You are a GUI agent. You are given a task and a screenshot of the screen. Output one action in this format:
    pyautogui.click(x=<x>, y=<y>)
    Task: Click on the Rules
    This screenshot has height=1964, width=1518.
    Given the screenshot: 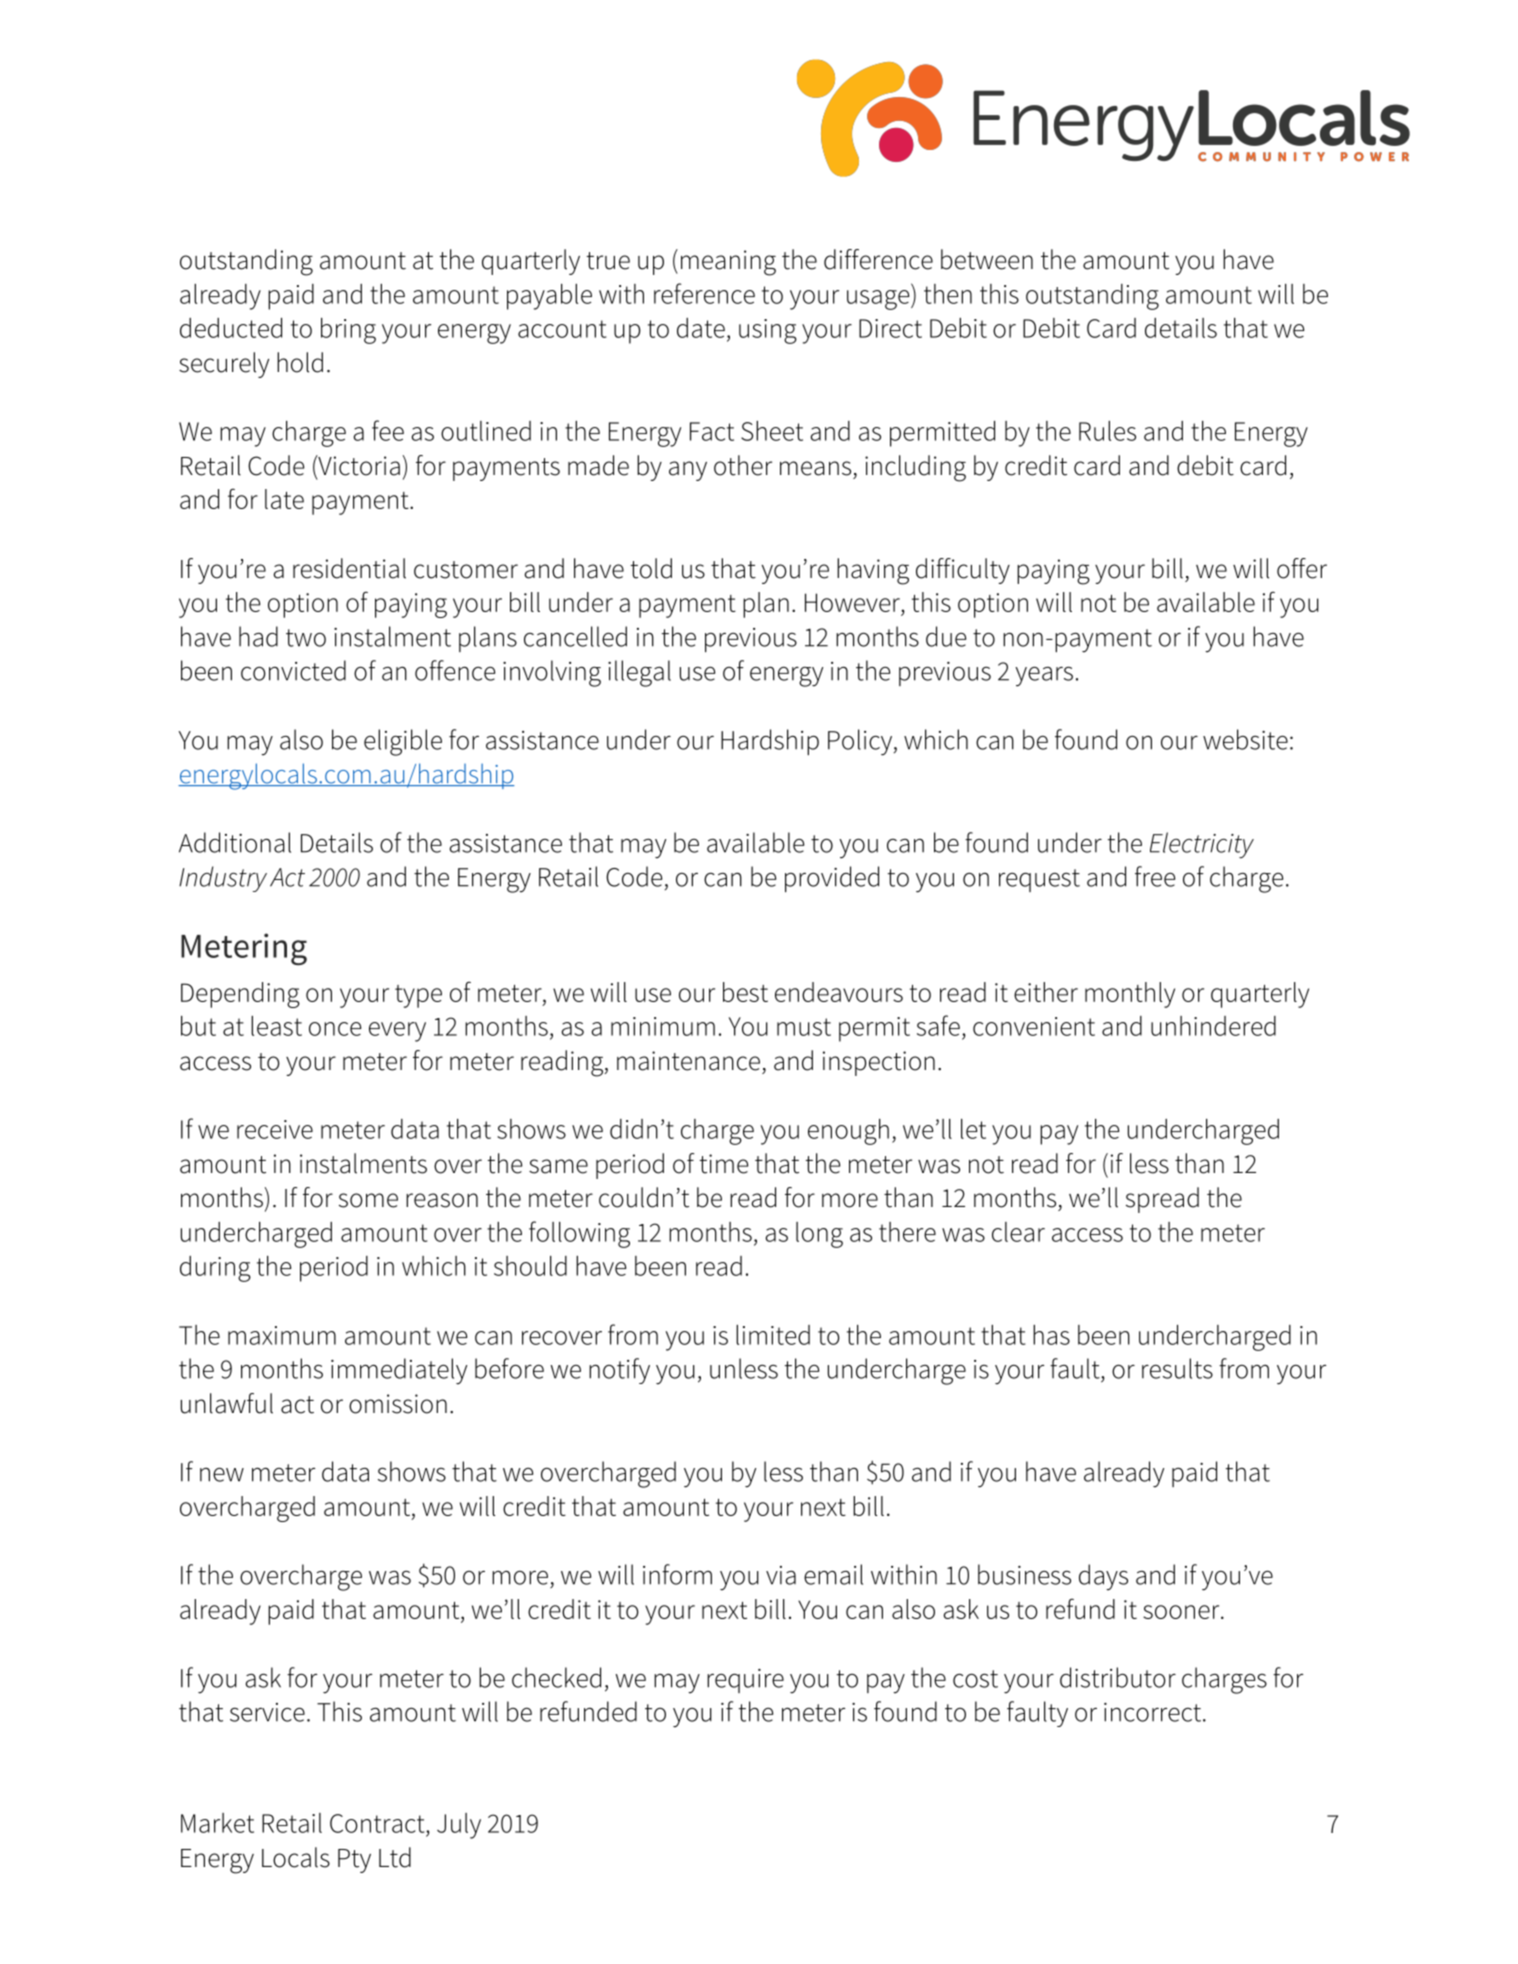 What is the action you would take?
    pyautogui.click(x=1107, y=431)
